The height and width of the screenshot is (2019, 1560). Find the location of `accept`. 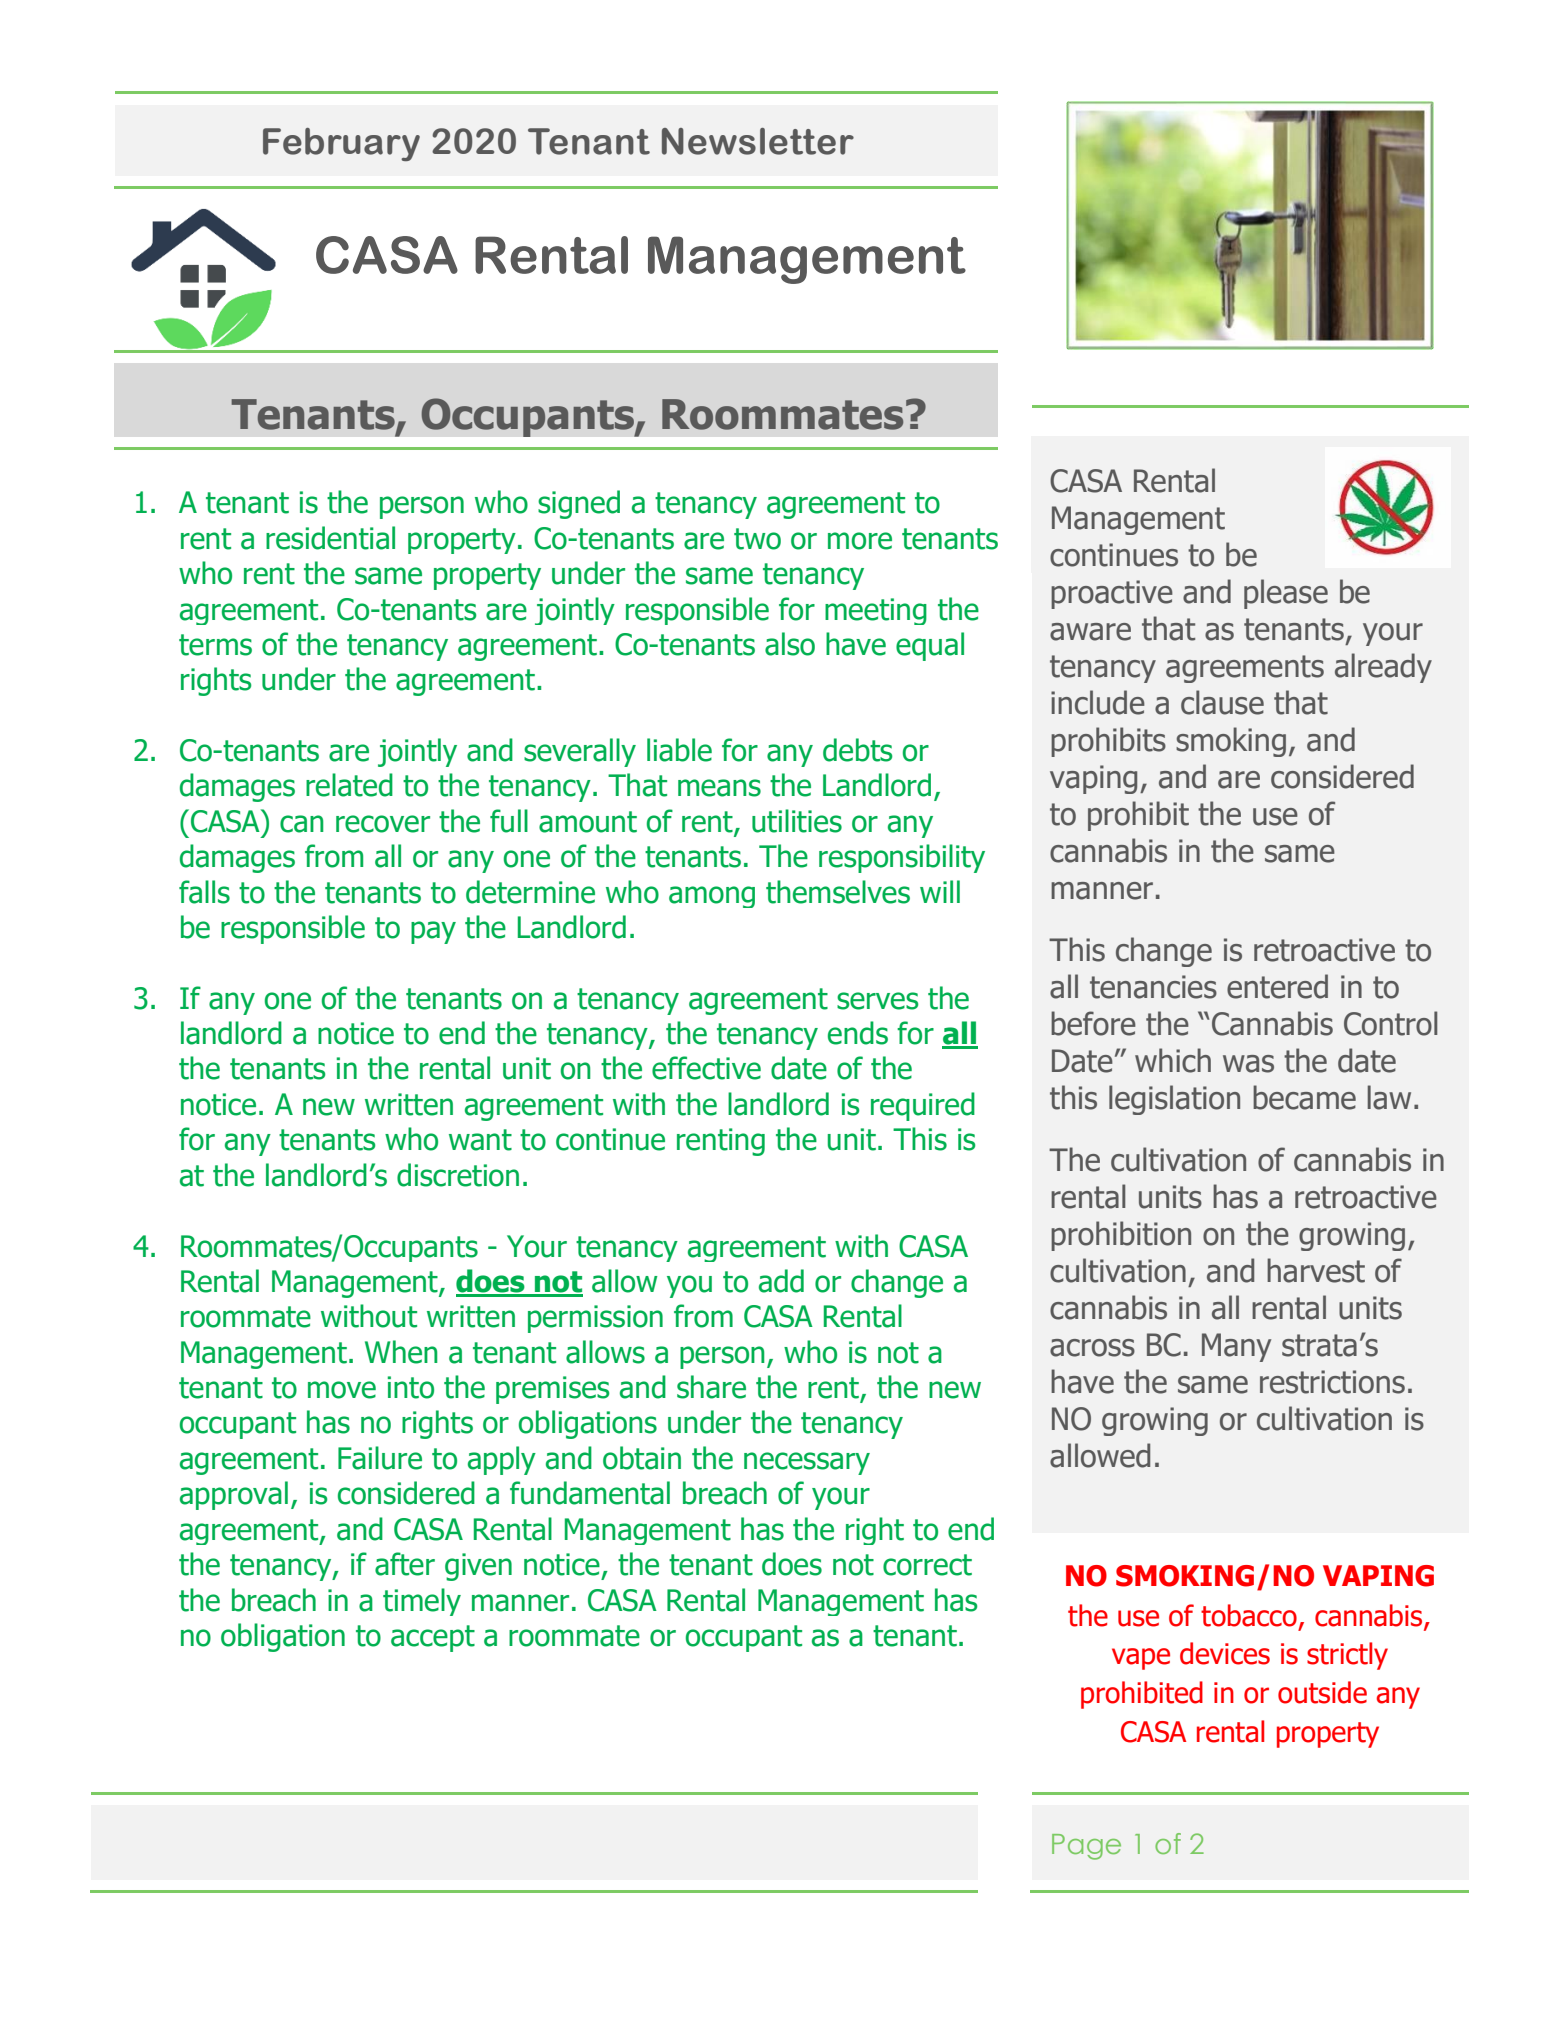

accept is located at coordinates (433, 1638).
